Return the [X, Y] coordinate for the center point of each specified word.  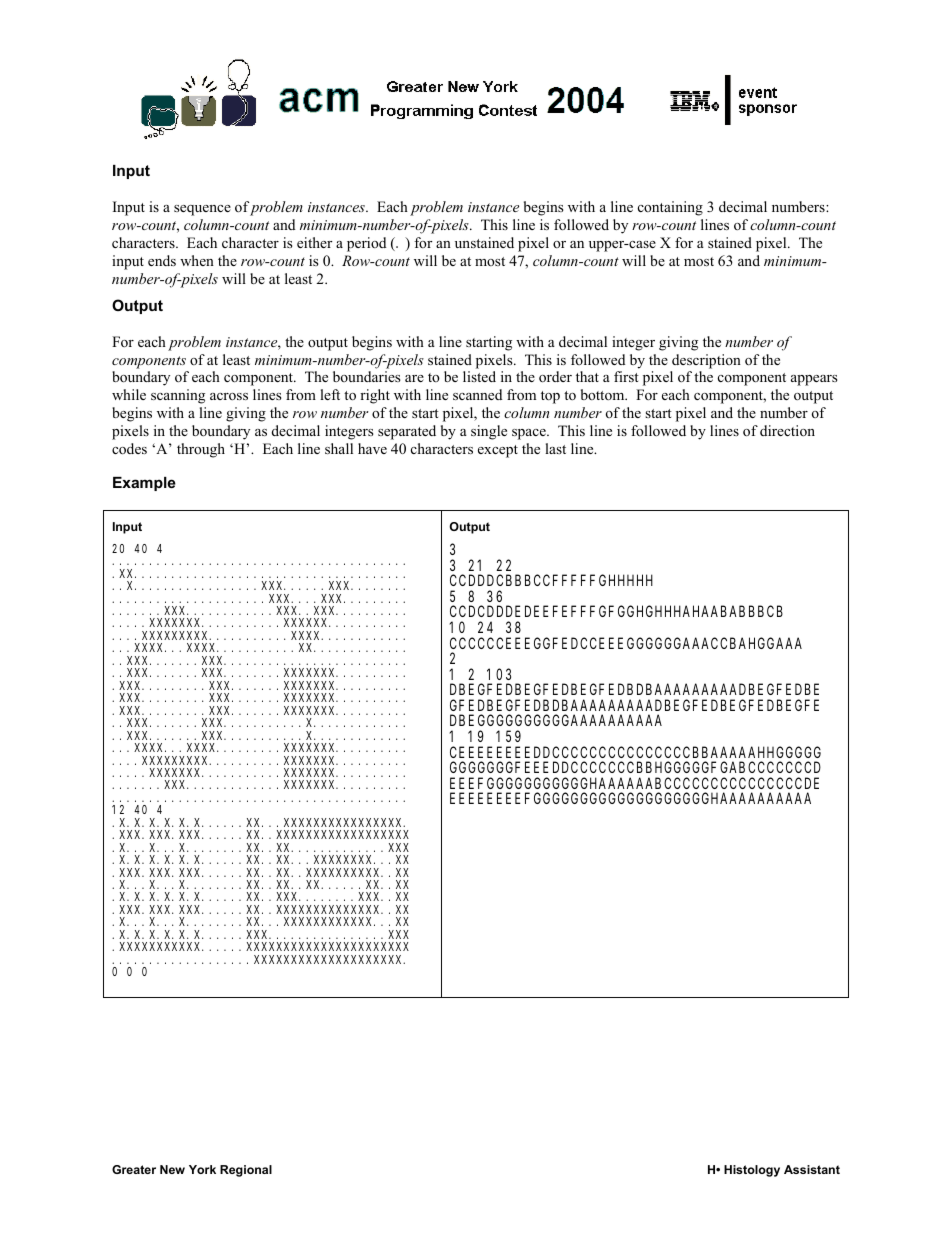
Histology [752, 1171]
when [197, 260]
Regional [246, 1171]
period [366, 244]
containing [670, 208]
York [202, 1169]
